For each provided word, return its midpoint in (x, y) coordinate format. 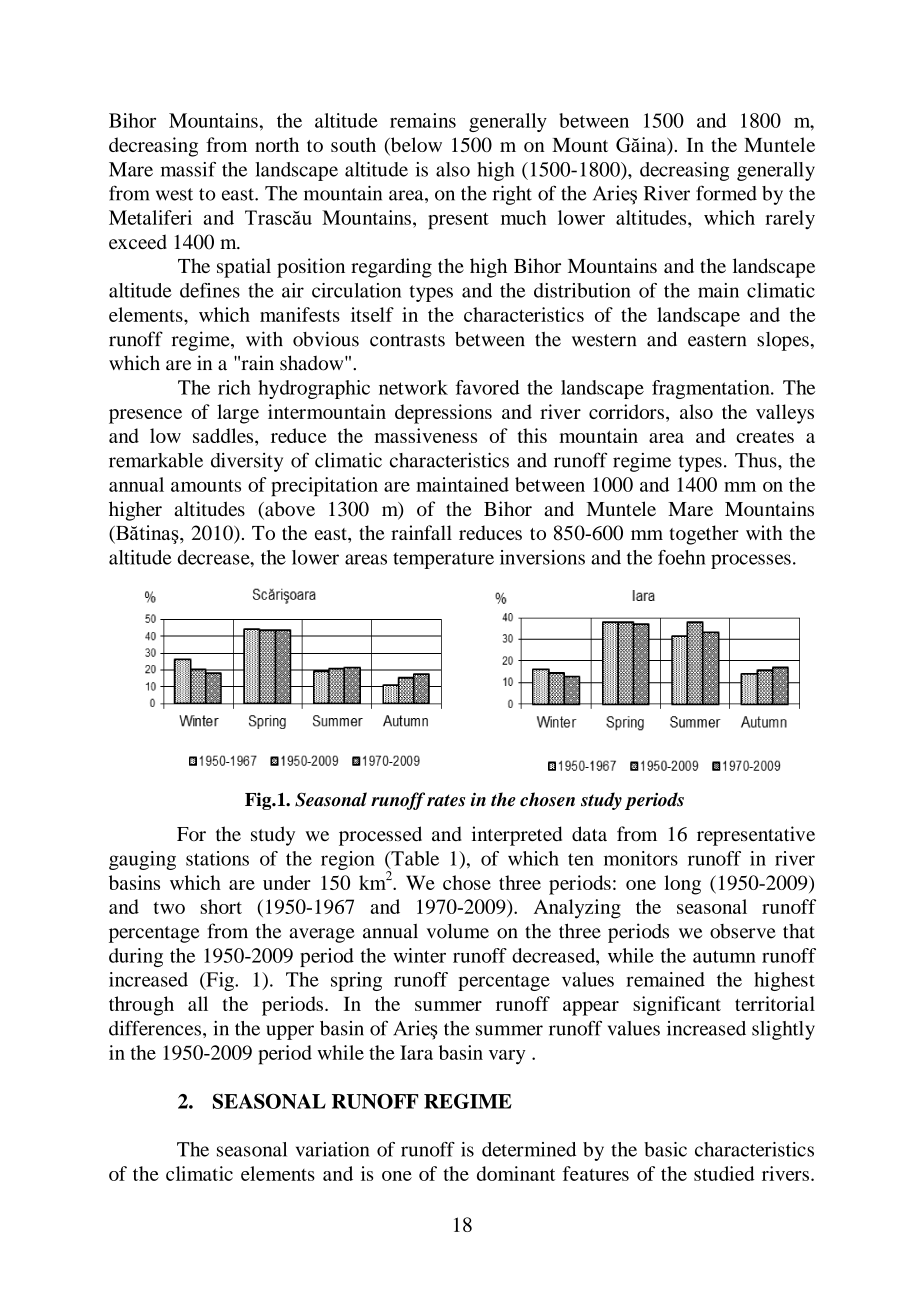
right (512, 195)
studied (724, 1173)
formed (726, 193)
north (277, 144)
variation (332, 1149)
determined (529, 1149)
